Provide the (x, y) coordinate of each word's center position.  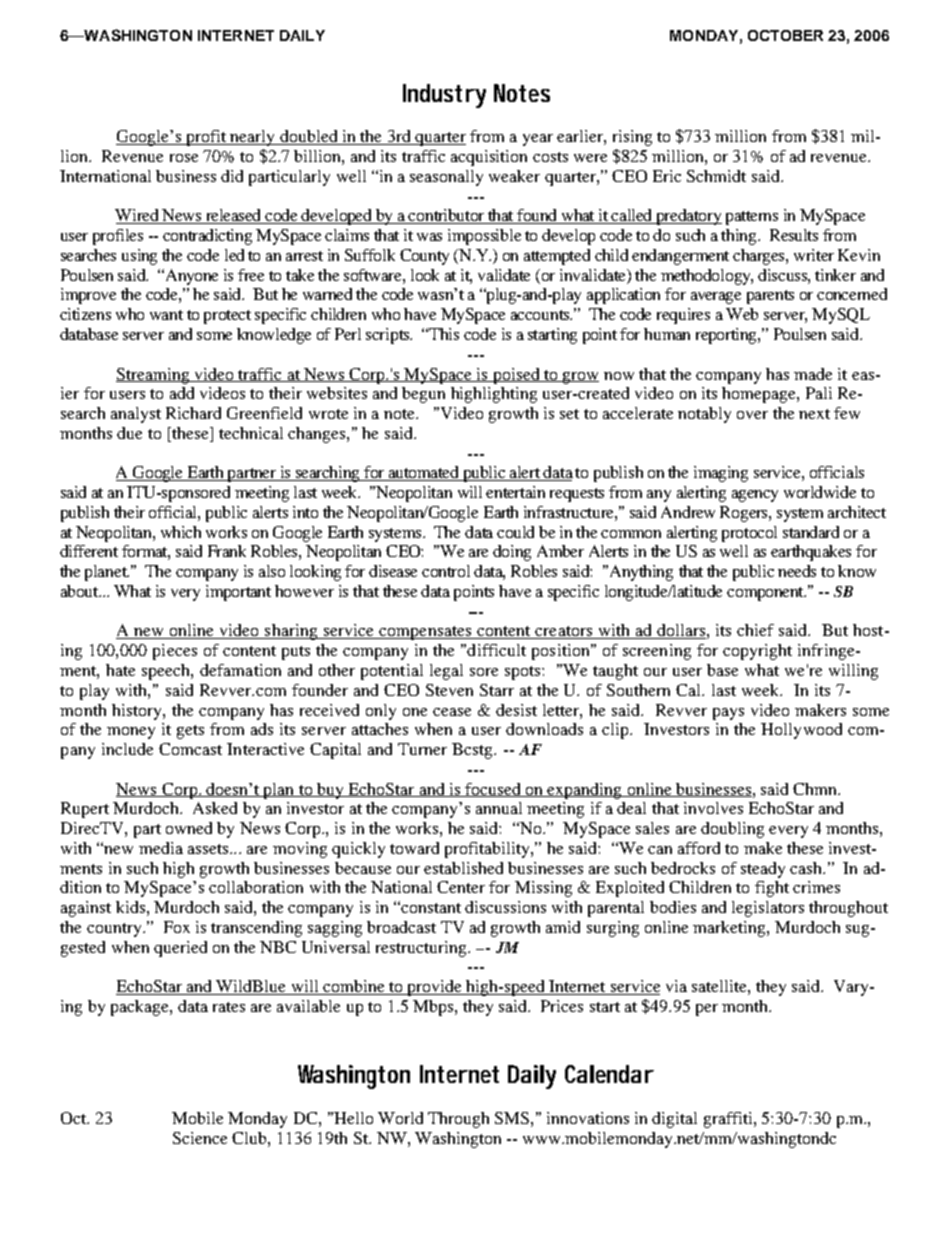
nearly (252, 138)
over (752, 415)
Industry (444, 96)
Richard (193, 413)
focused (493, 790)
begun (423, 395)
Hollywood (801, 731)
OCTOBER (785, 35)
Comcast (190, 749)
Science (200, 1138)
